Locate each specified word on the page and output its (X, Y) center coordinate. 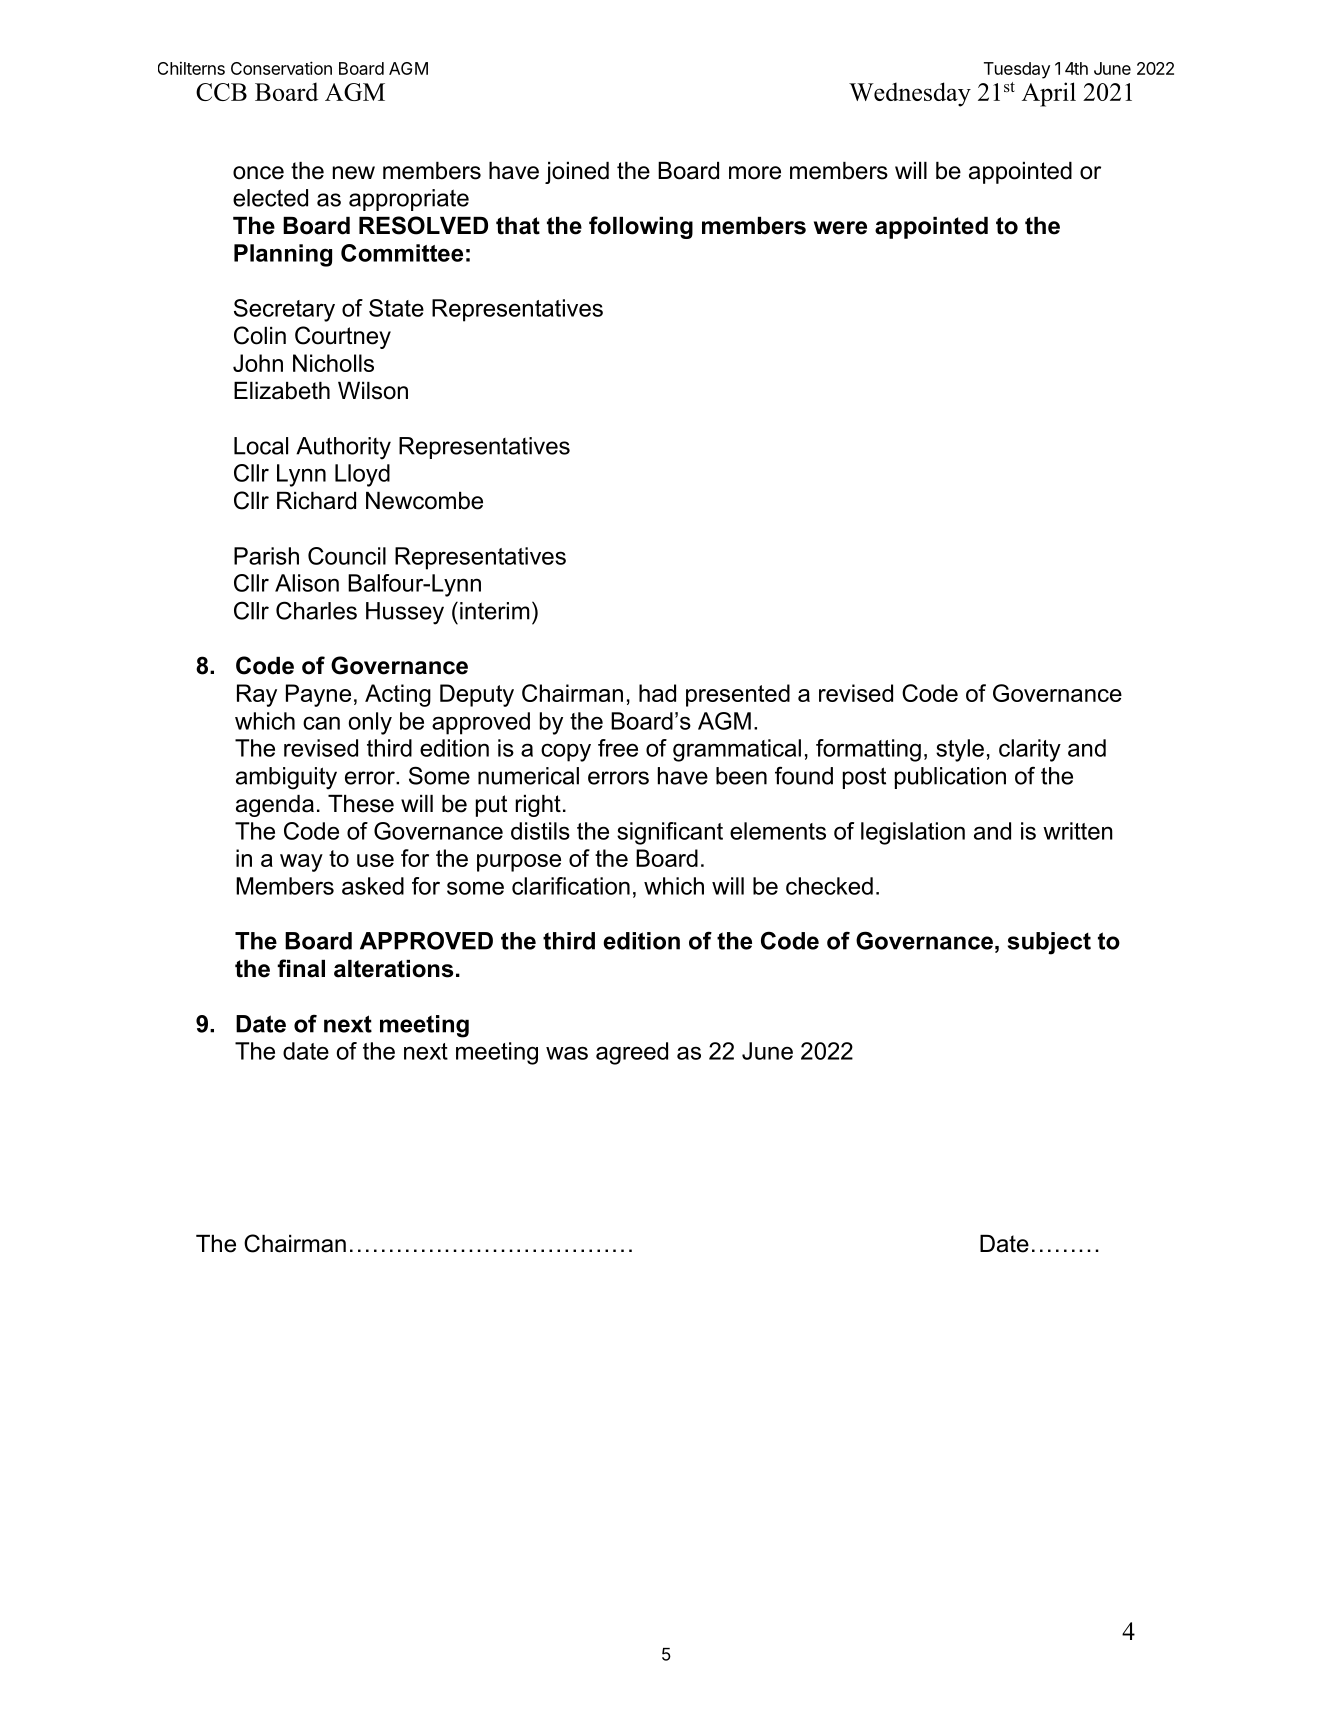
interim (495, 611)
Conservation (281, 68)
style (960, 750)
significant (670, 833)
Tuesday (1017, 70)
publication (950, 778)
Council (347, 556)
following (641, 227)
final (301, 968)
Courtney (343, 337)
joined (577, 173)
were (840, 228)
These (361, 804)
